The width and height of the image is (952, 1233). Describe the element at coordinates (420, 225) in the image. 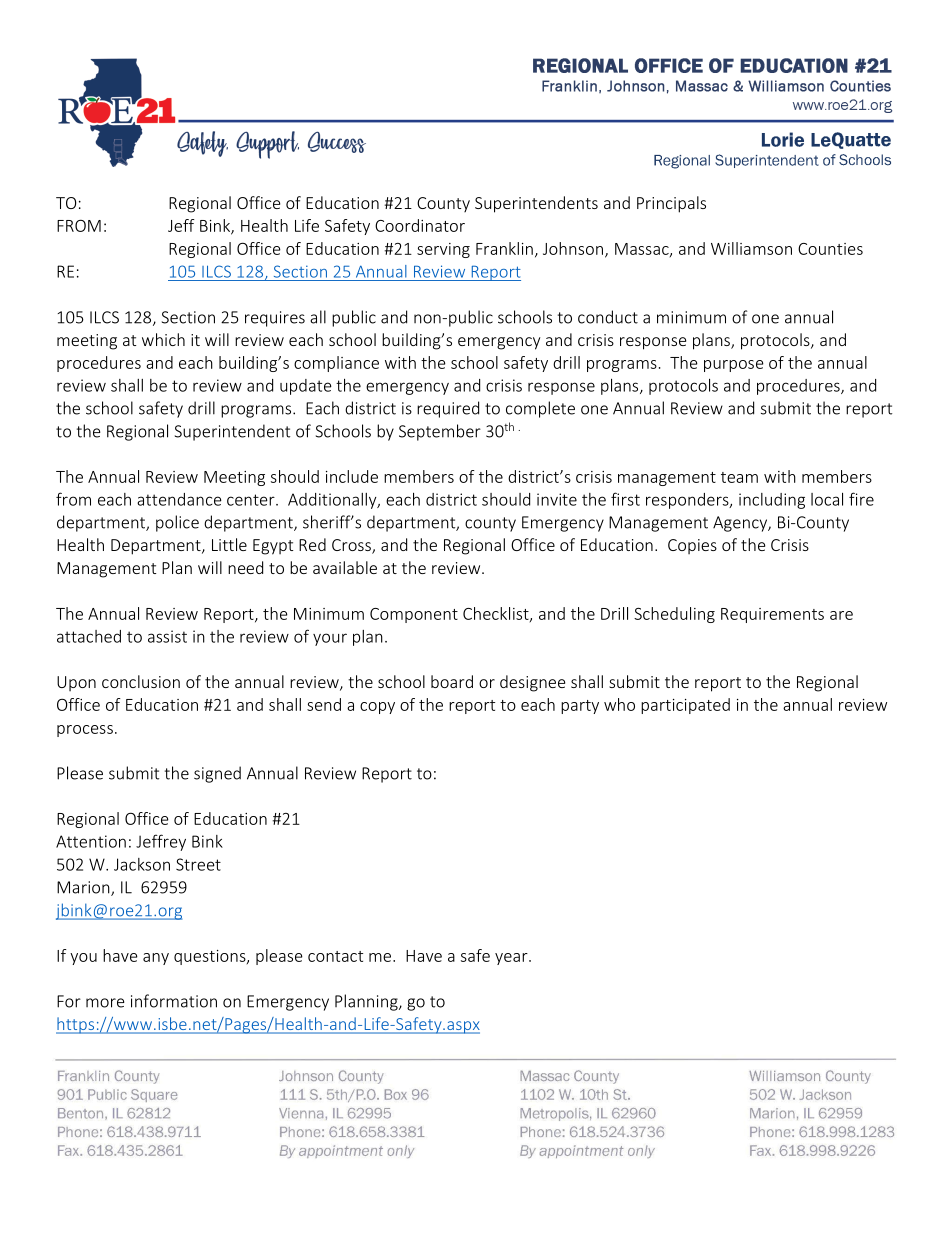

I see `Coordinator` at that location.
